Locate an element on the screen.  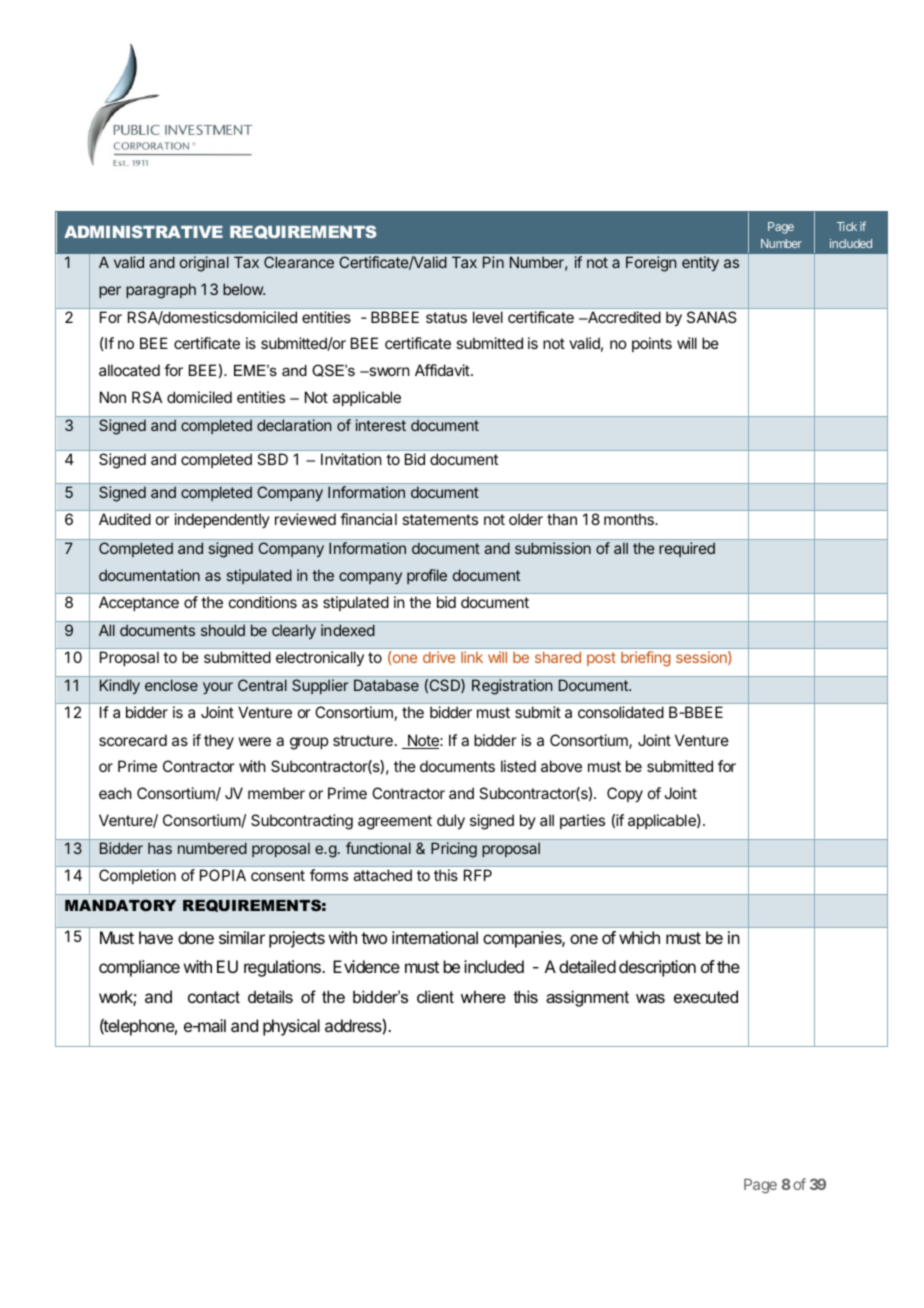
Pin is located at coordinates (493, 262).
